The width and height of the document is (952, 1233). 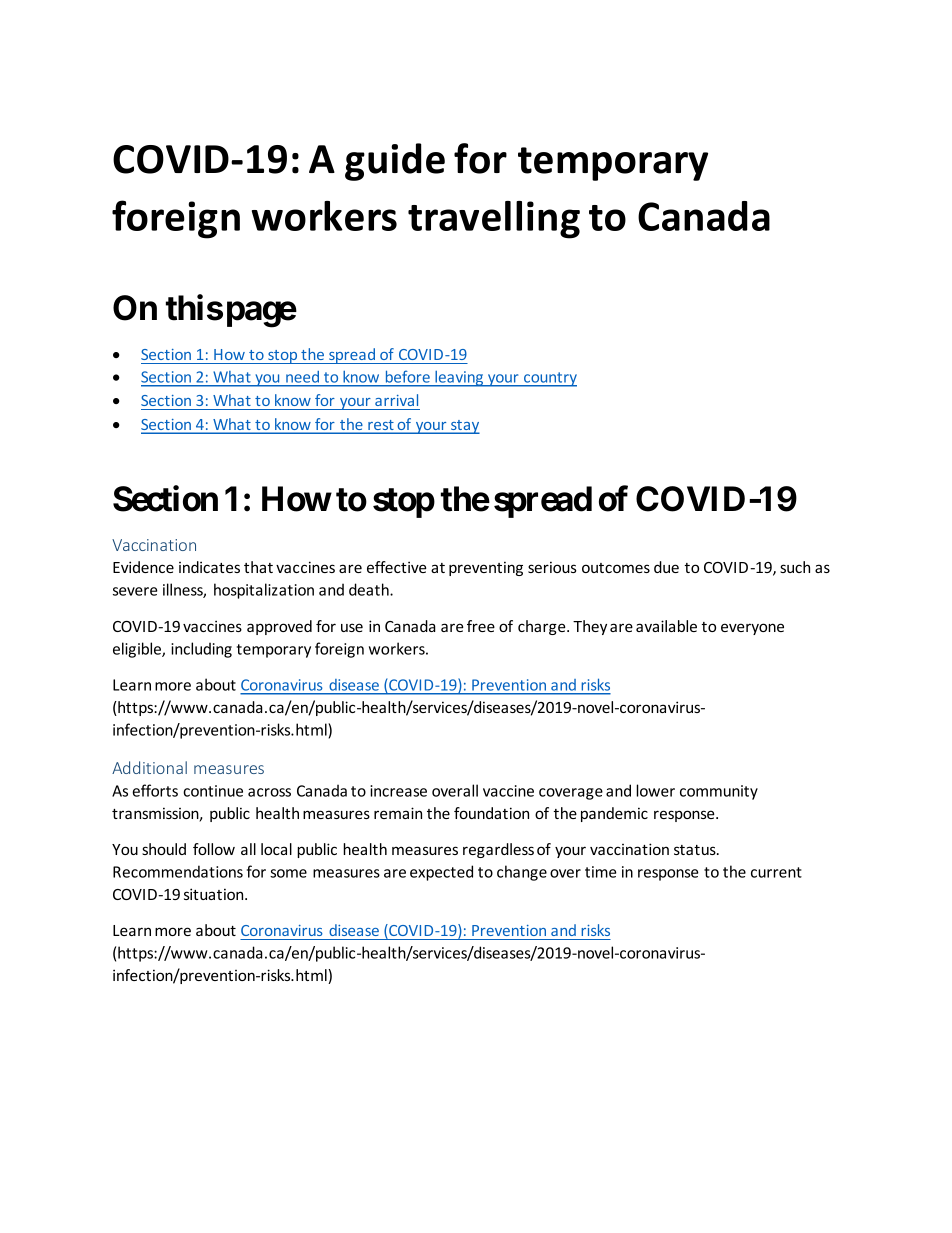 What do you see at coordinates (494, 220) in the document?
I see `travelling` at bounding box center [494, 220].
